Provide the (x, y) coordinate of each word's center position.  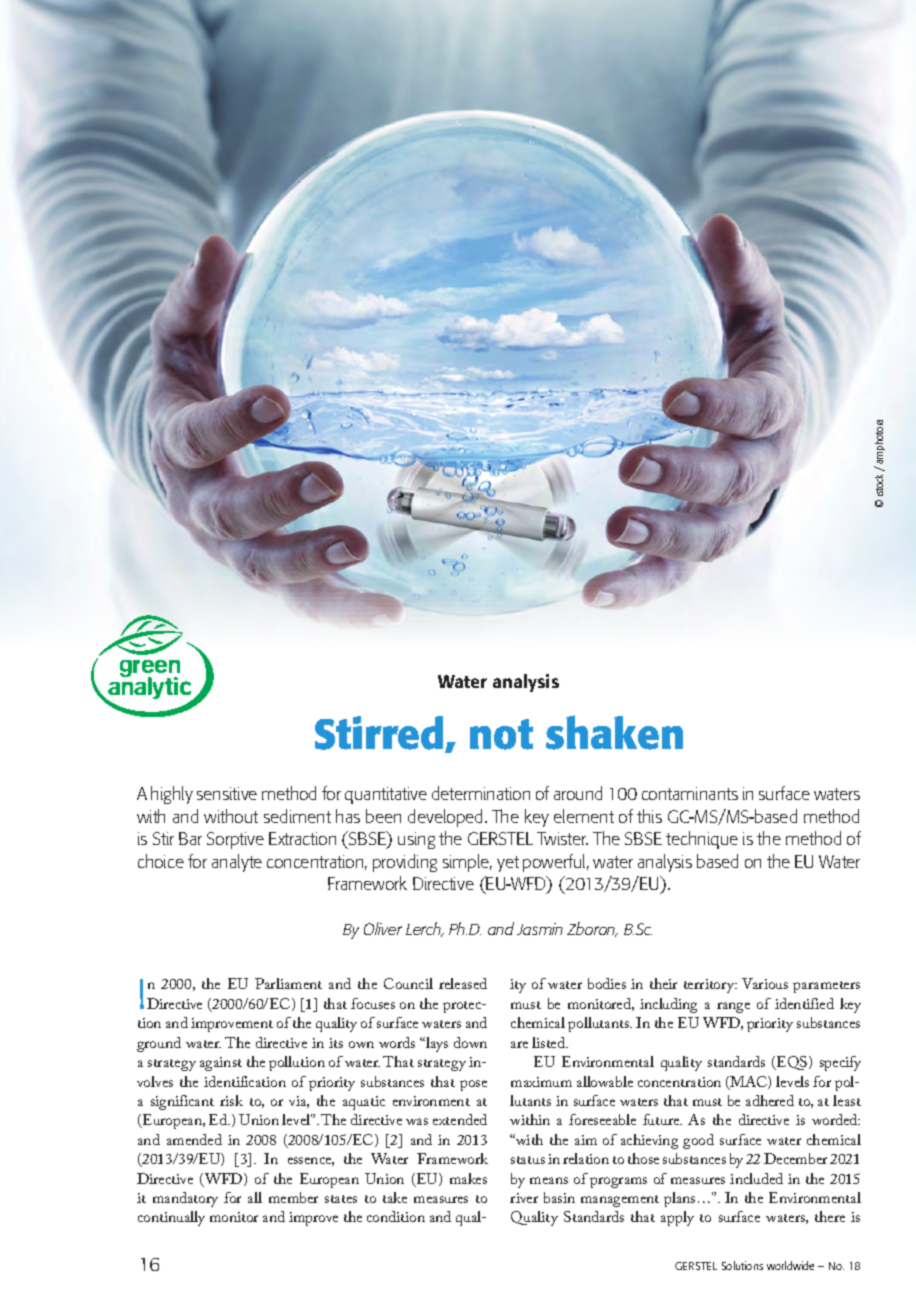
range (733, 1007)
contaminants (690, 793)
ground (159, 1044)
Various (765, 983)
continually (171, 1218)
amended (194, 1139)
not (501, 734)
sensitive (227, 793)
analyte (237, 863)
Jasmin (540, 929)
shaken (614, 732)
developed (447, 818)
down (470, 1042)
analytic (150, 688)
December (795, 1158)
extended (460, 1119)
